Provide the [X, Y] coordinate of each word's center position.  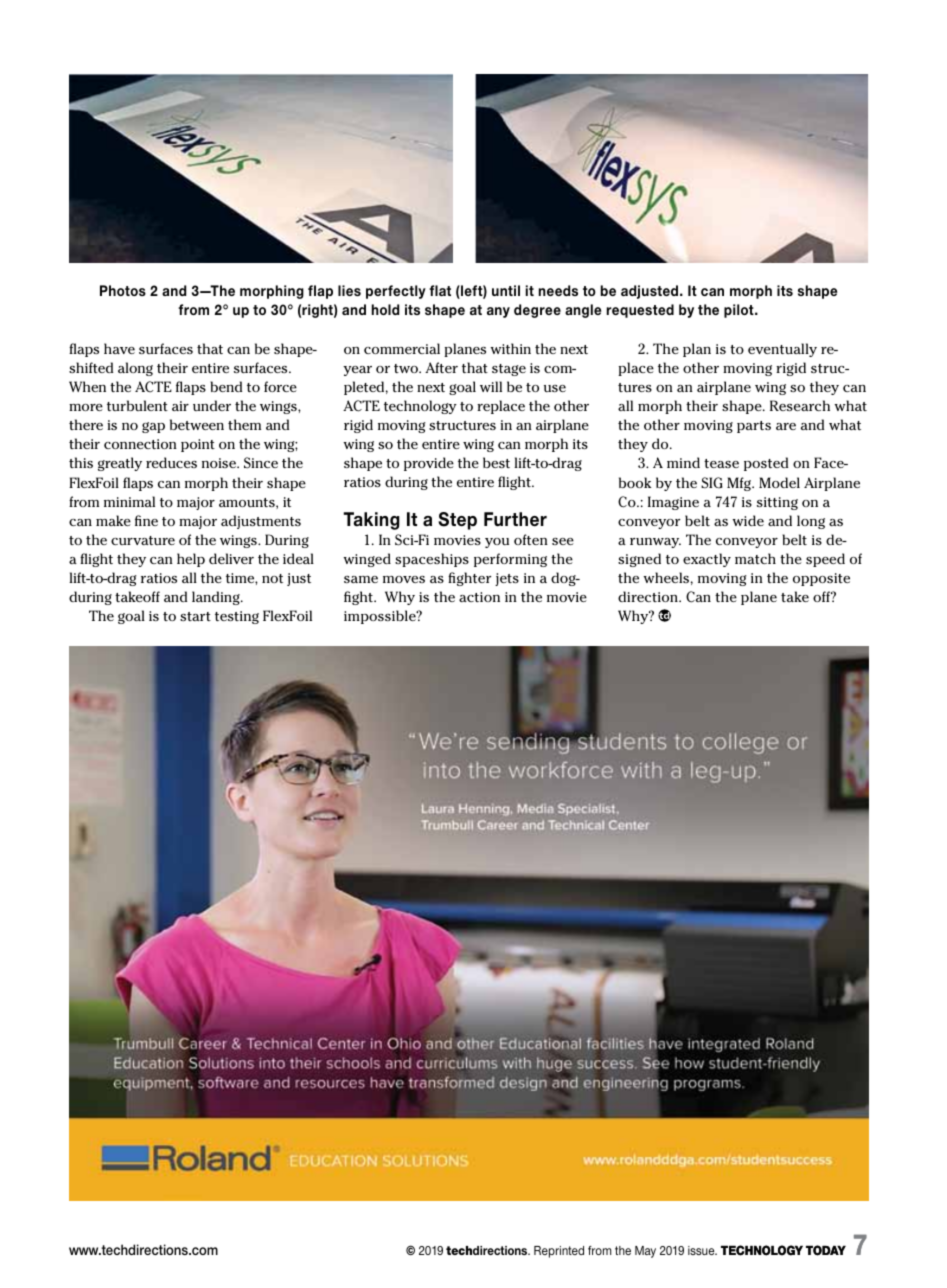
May [645, 1252]
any [498, 312]
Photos [123, 290]
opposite [821, 579]
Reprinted [559, 1252]
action [479, 597]
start [195, 616]
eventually [782, 350]
